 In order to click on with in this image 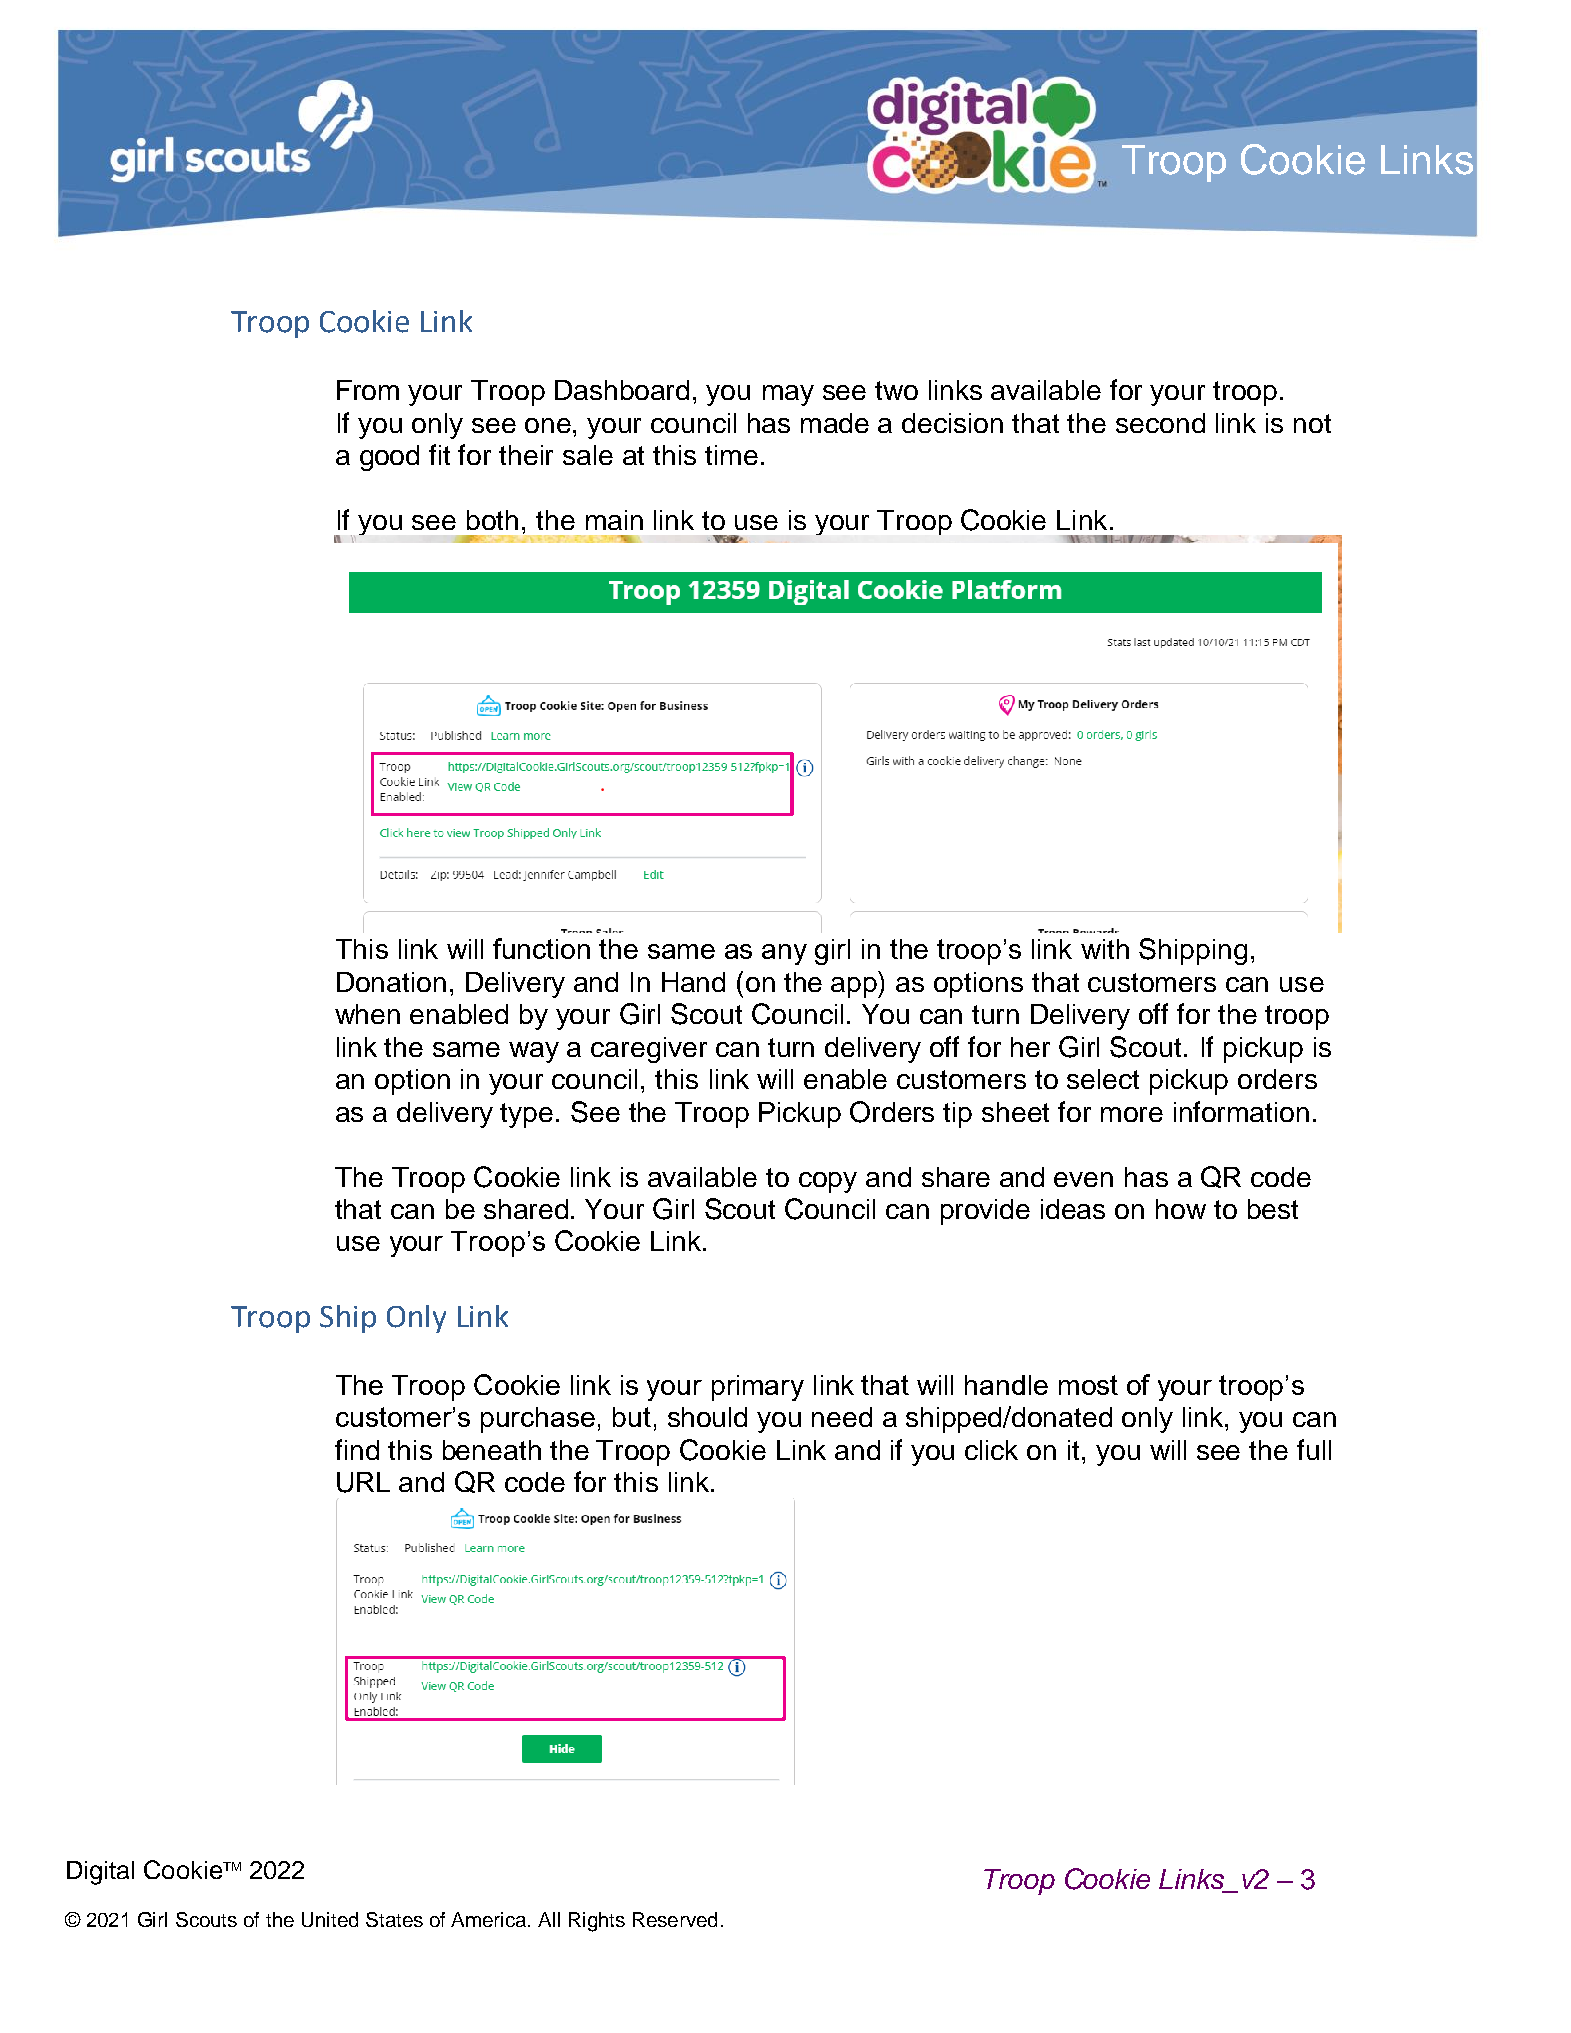, I will do `click(1105, 949)`.
